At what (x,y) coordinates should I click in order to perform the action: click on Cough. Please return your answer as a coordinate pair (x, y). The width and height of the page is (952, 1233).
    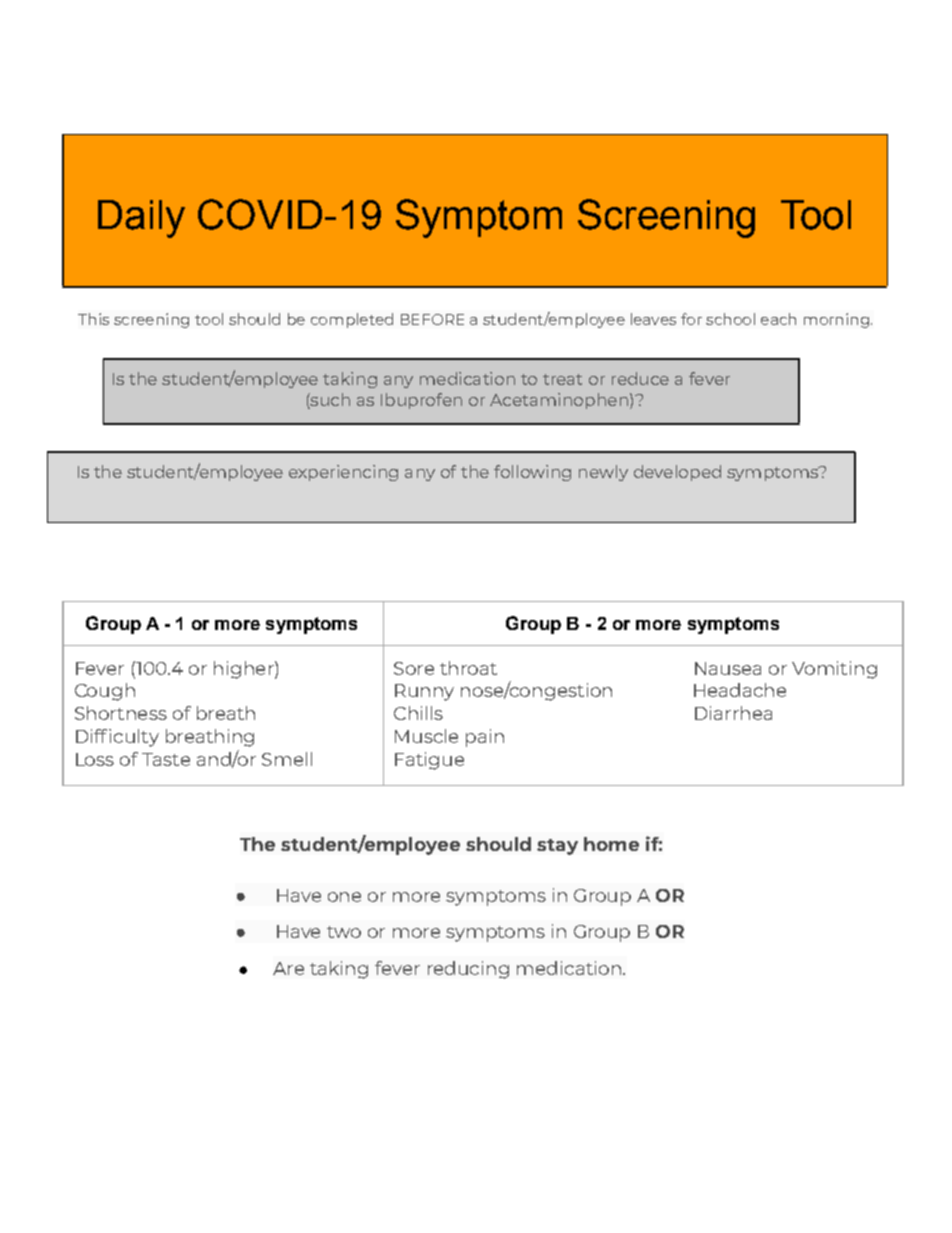
    Looking at the image, I should click on (105, 692).
